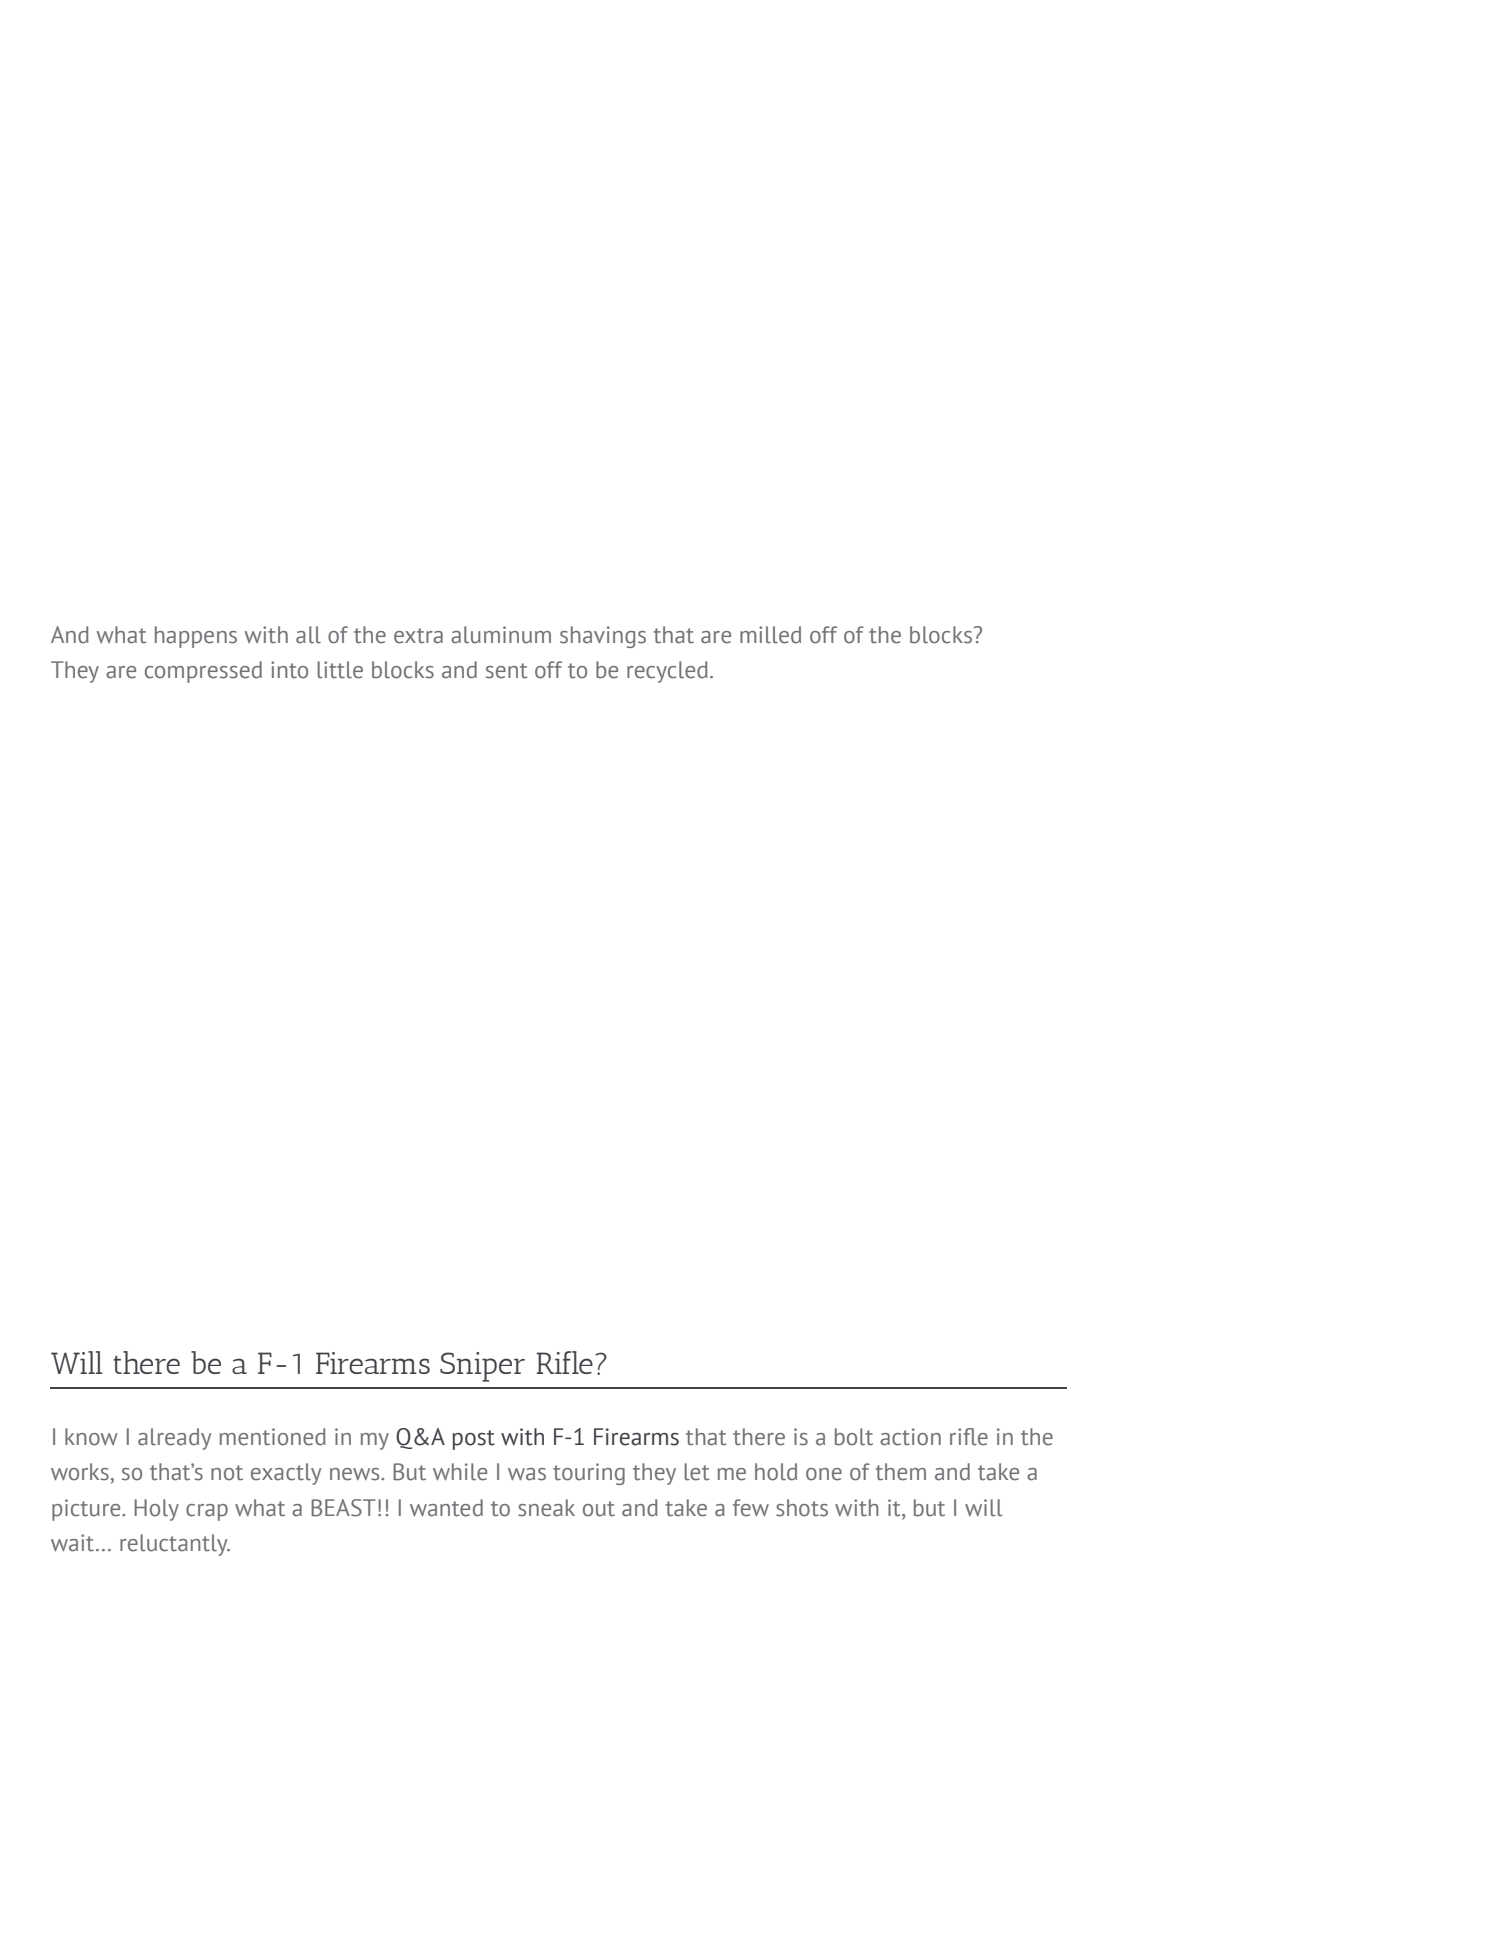 The width and height of the screenshot is (1510, 1955). What do you see at coordinates (474, 1440) in the screenshot?
I see `post` at bounding box center [474, 1440].
